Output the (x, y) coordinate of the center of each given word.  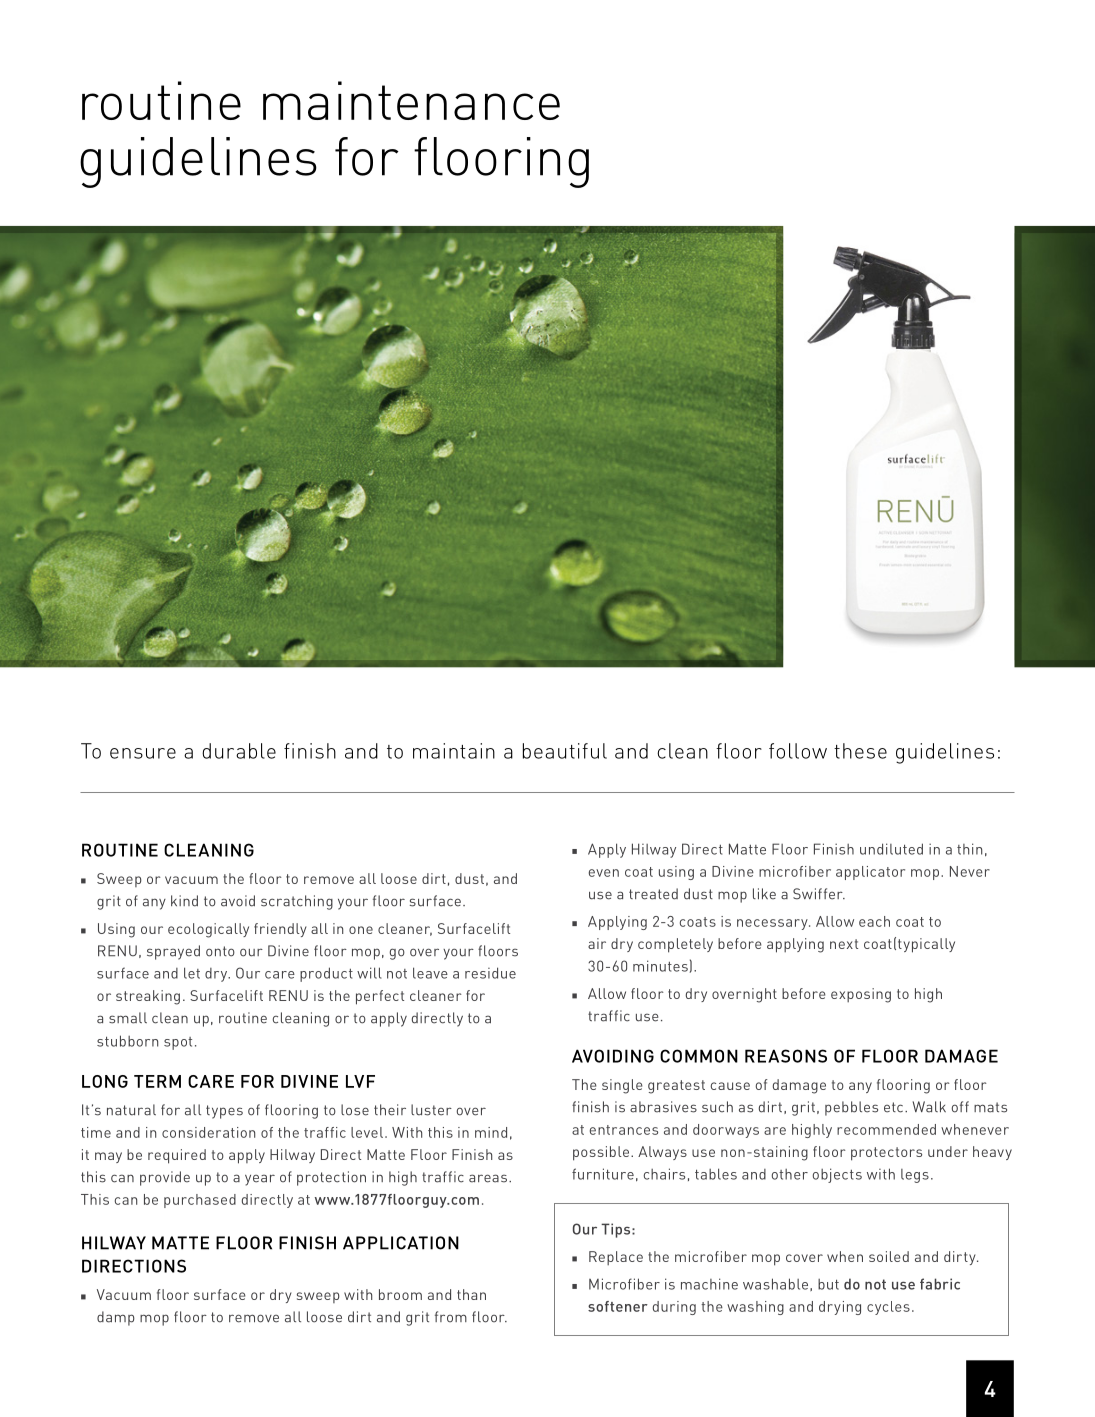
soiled (889, 1256)
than (471, 1294)
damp (116, 1318)
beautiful (565, 751)
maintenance (411, 100)
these (860, 751)
